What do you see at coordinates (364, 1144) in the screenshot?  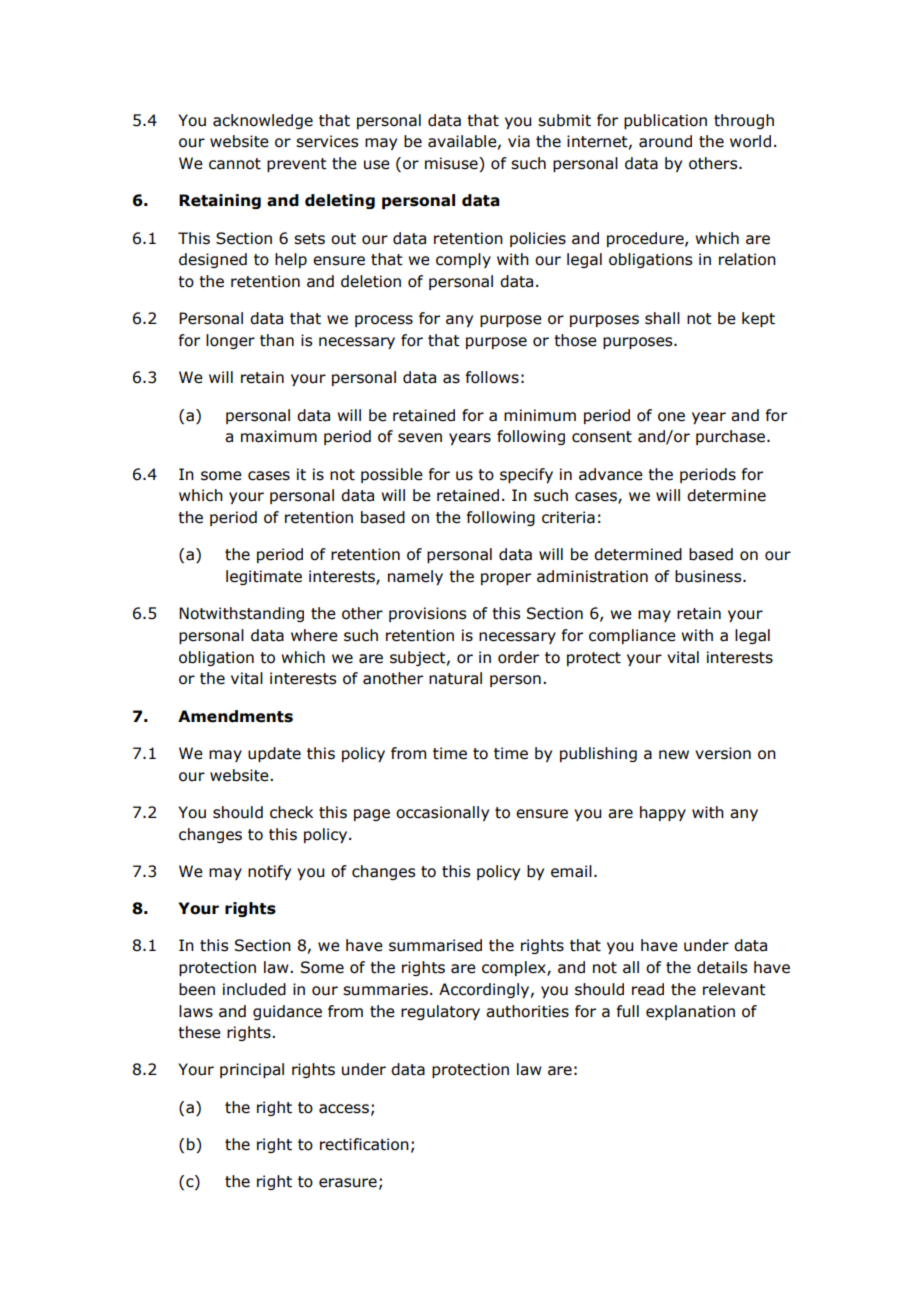 I see `rectification` at bounding box center [364, 1144].
